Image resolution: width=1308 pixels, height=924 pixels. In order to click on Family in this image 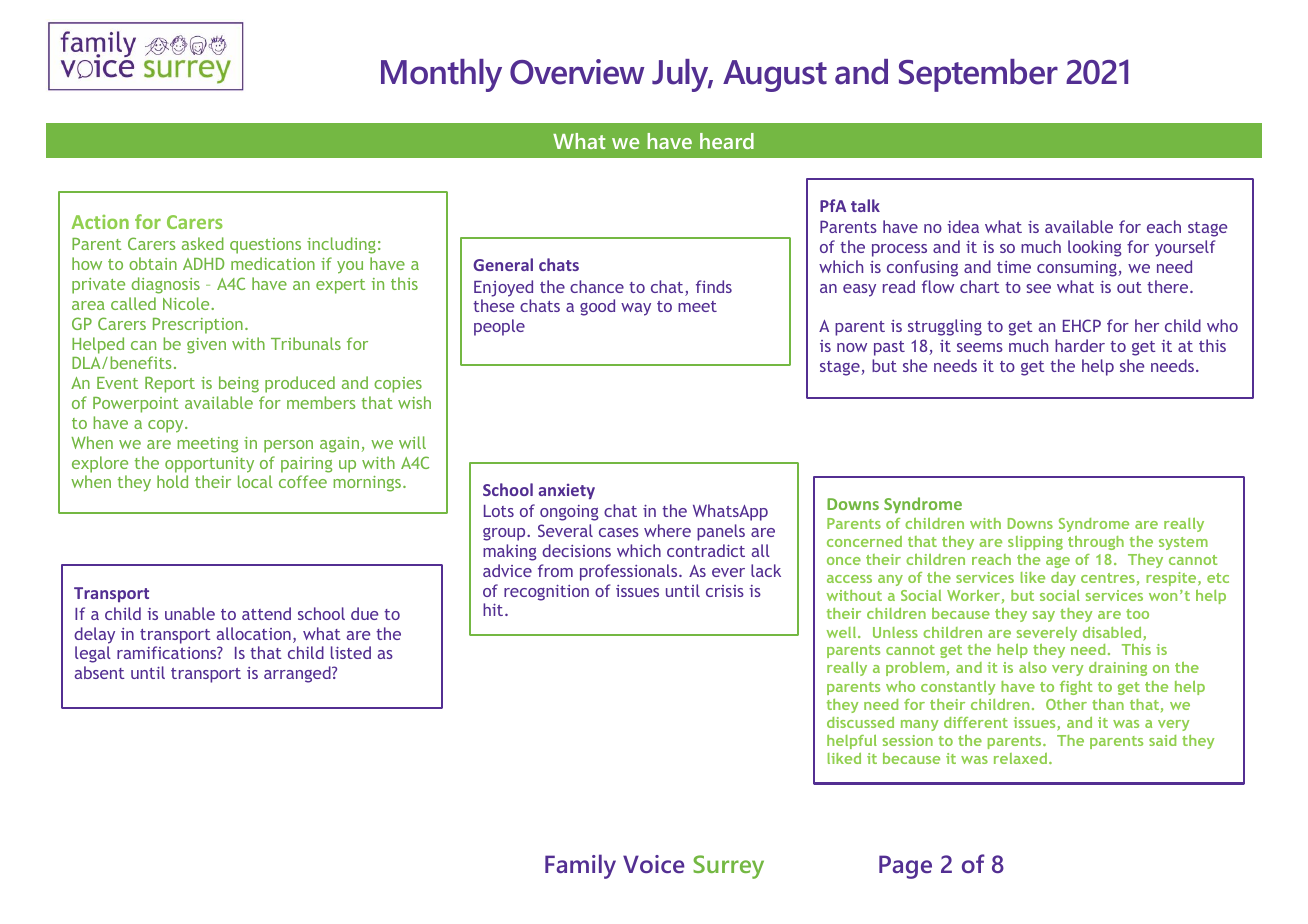, I will do `click(580, 866)`.
